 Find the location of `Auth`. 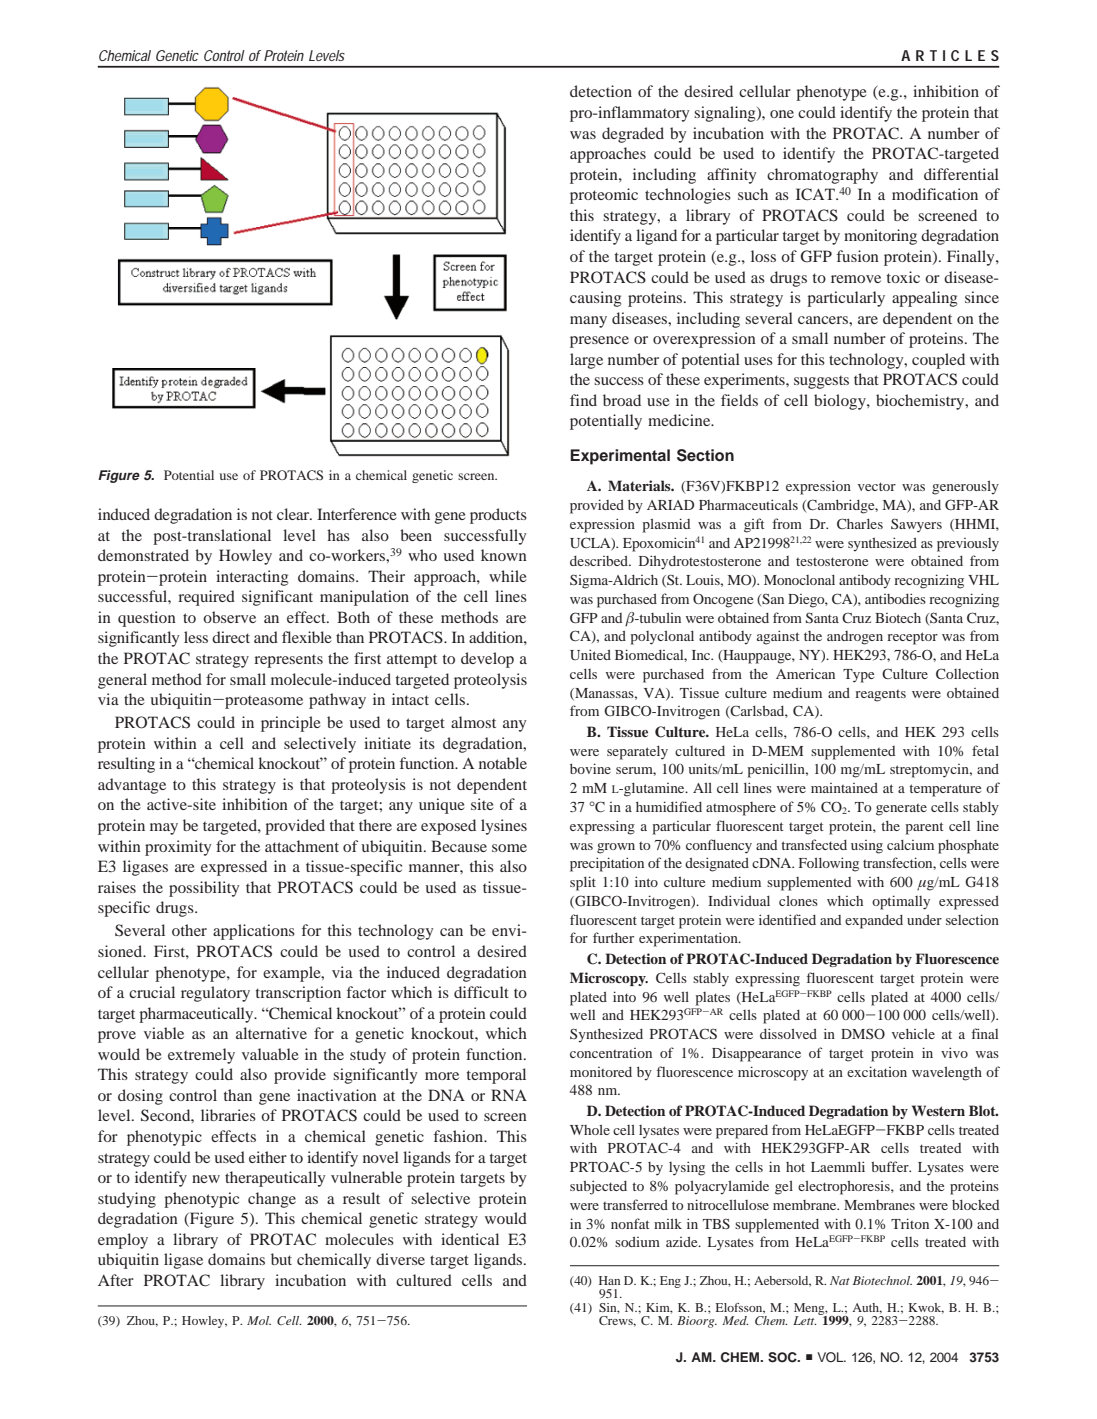

Auth is located at coordinates (867, 1308).
